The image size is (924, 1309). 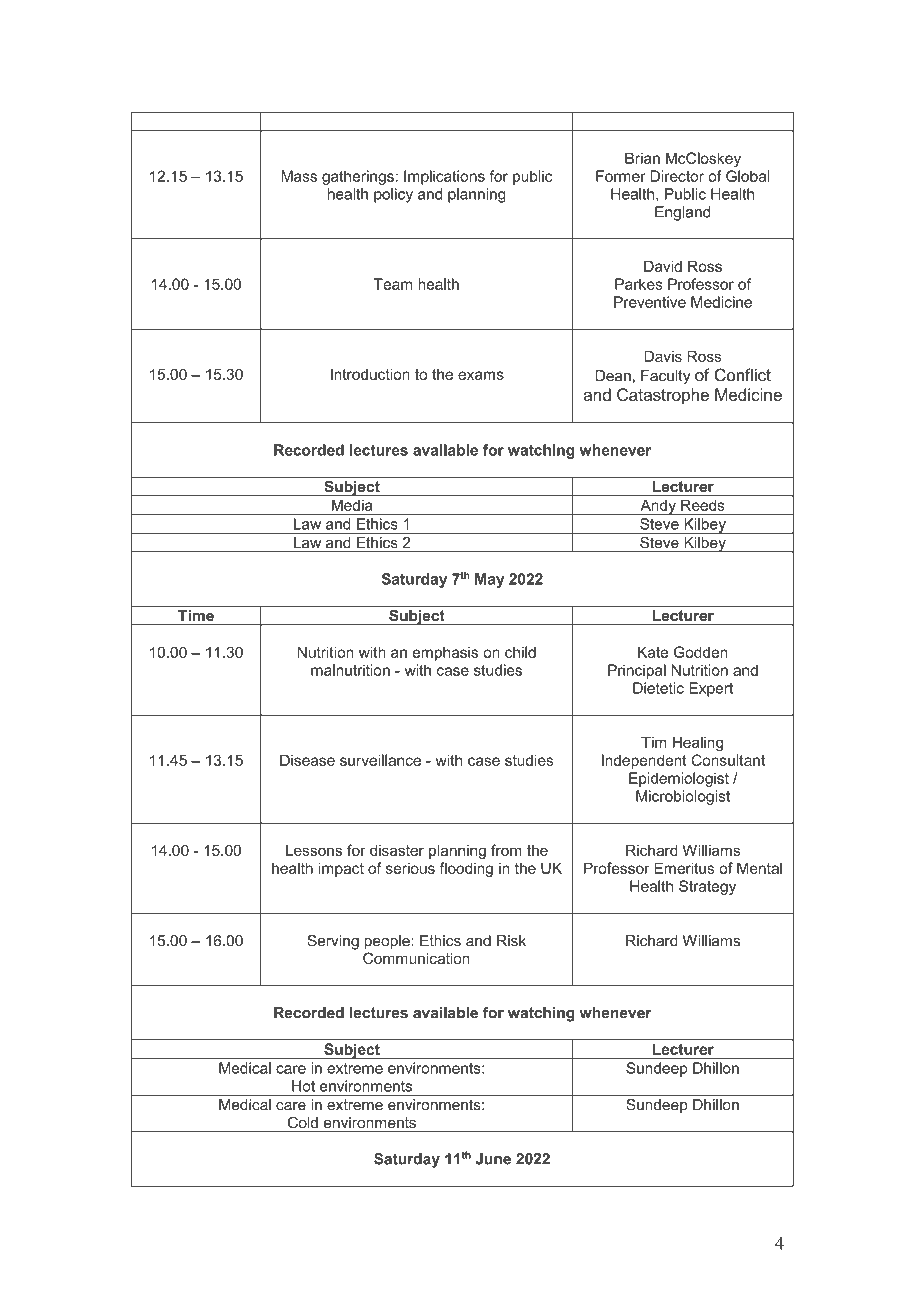 I want to click on from, so click(x=506, y=850).
